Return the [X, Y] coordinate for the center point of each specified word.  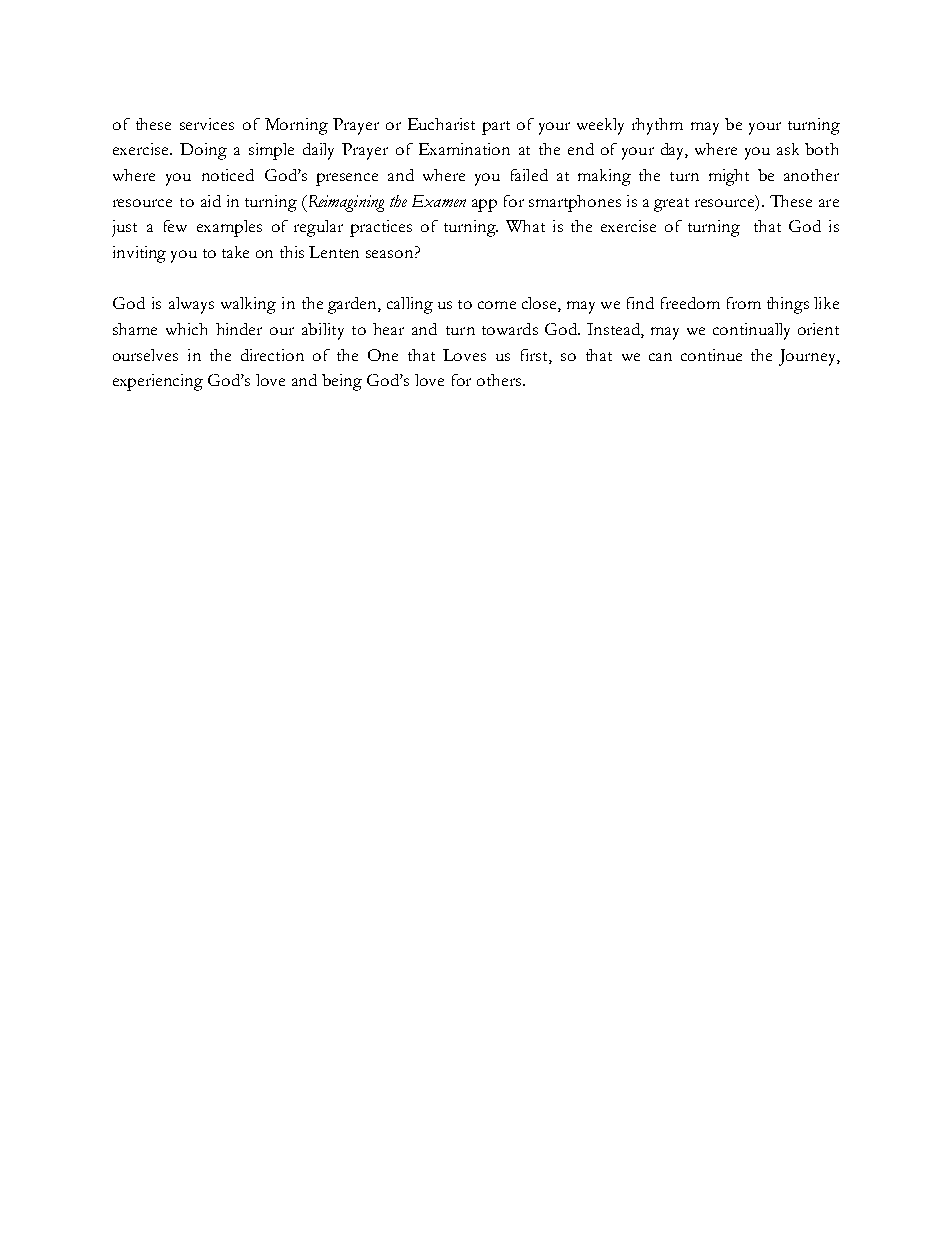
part [496, 128]
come [497, 305]
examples [229, 228]
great [671, 205]
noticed [228, 175]
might [729, 177]
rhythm [657, 126]
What [525, 226]
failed [529, 175]
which [186, 329]
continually [751, 331]
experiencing [158, 382]
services [207, 124]
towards [510, 329]
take [235, 252]
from [744, 303]
